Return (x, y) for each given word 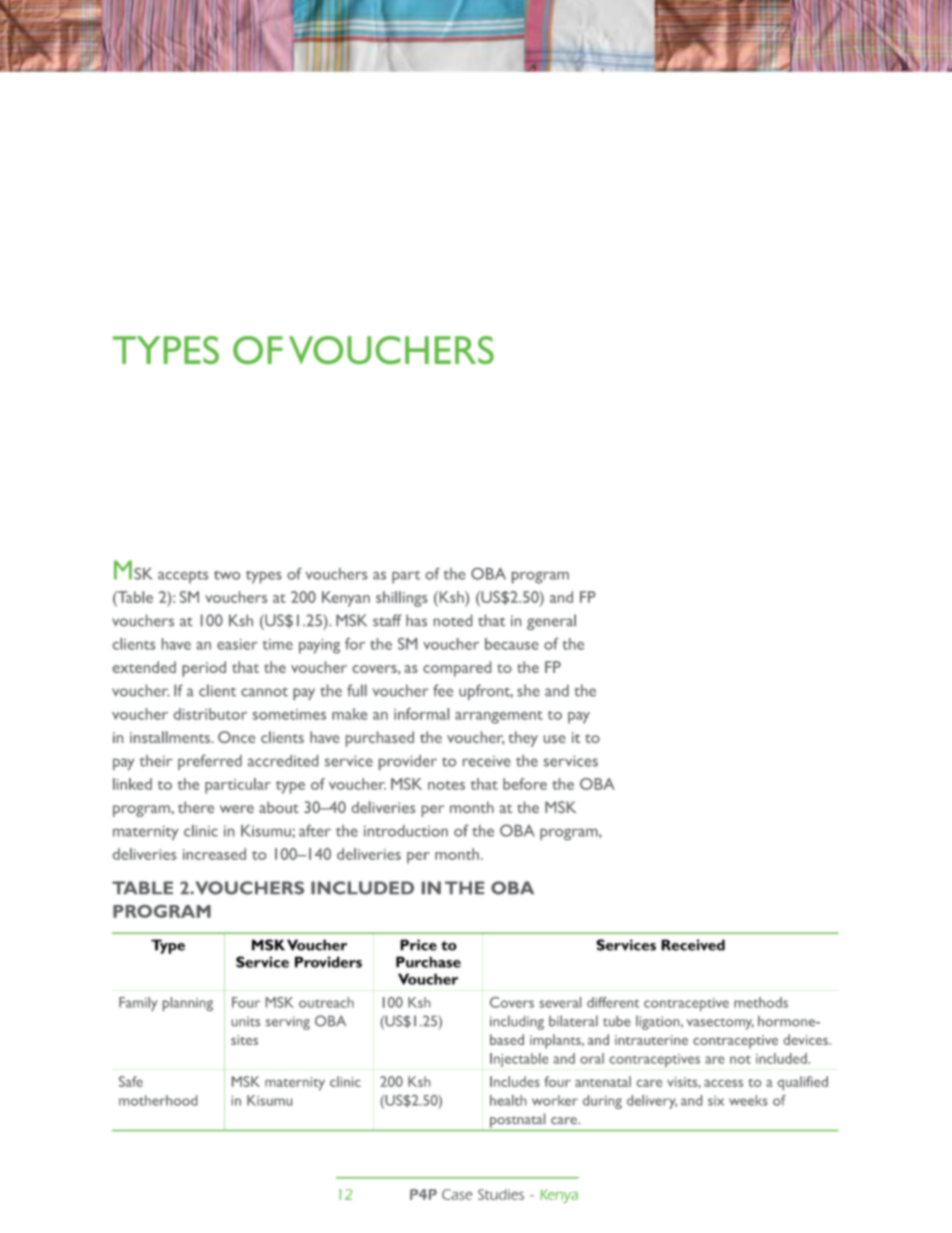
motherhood (158, 1100)
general (551, 622)
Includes (515, 1081)
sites (244, 1040)
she (528, 690)
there (196, 807)
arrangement (499, 717)
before (525, 784)
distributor (210, 714)
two (227, 575)
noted (453, 620)
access (723, 1083)
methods (761, 1002)
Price (418, 945)
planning (188, 1004)
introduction (406, 831)
